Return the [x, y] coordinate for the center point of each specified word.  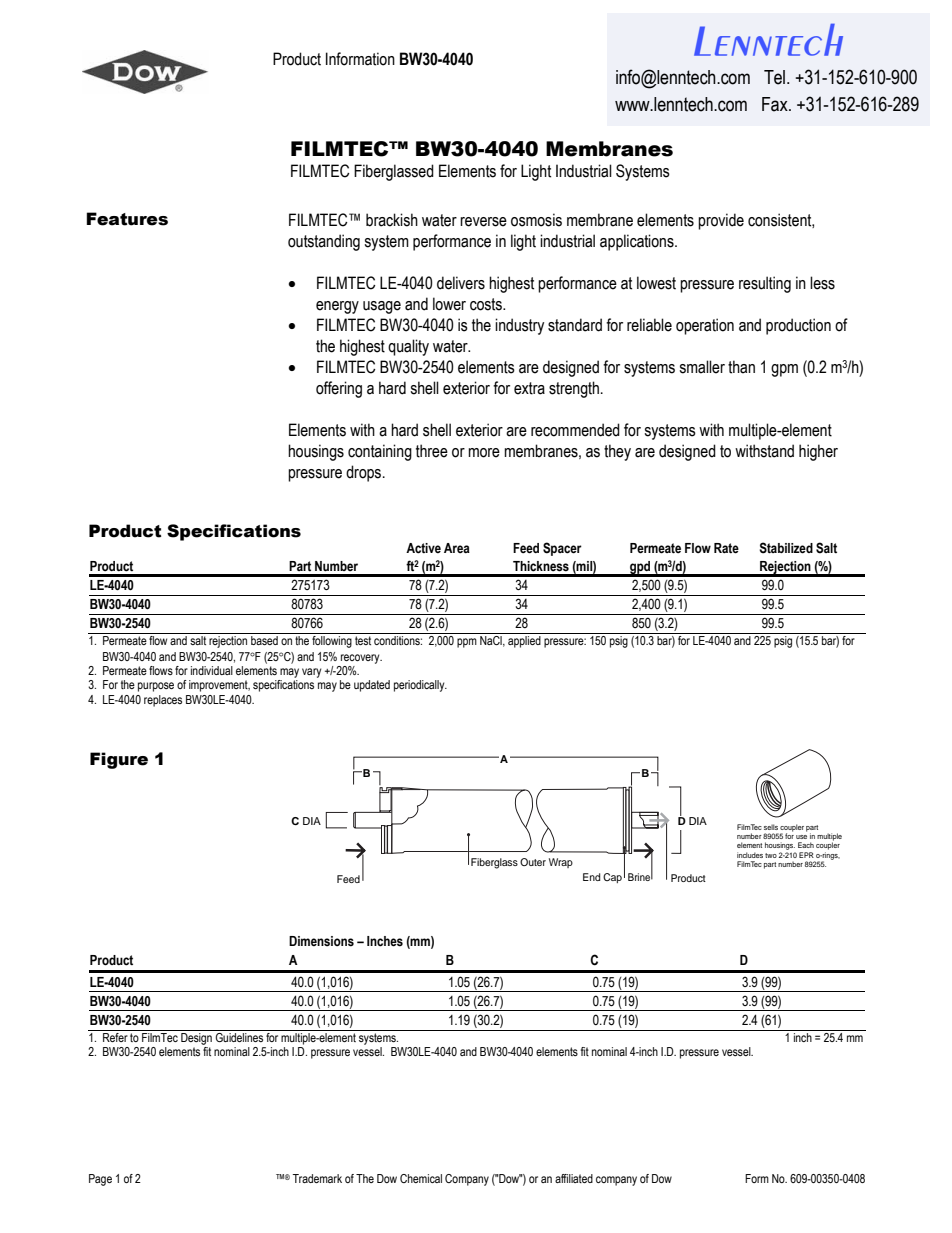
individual [212, 670]
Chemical [421, 1178]
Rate [726, 548]
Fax [776, 104]
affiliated [574, 1178]
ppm [467, 643]
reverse [483, 222]
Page [100, 1180]
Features [127, 219]
